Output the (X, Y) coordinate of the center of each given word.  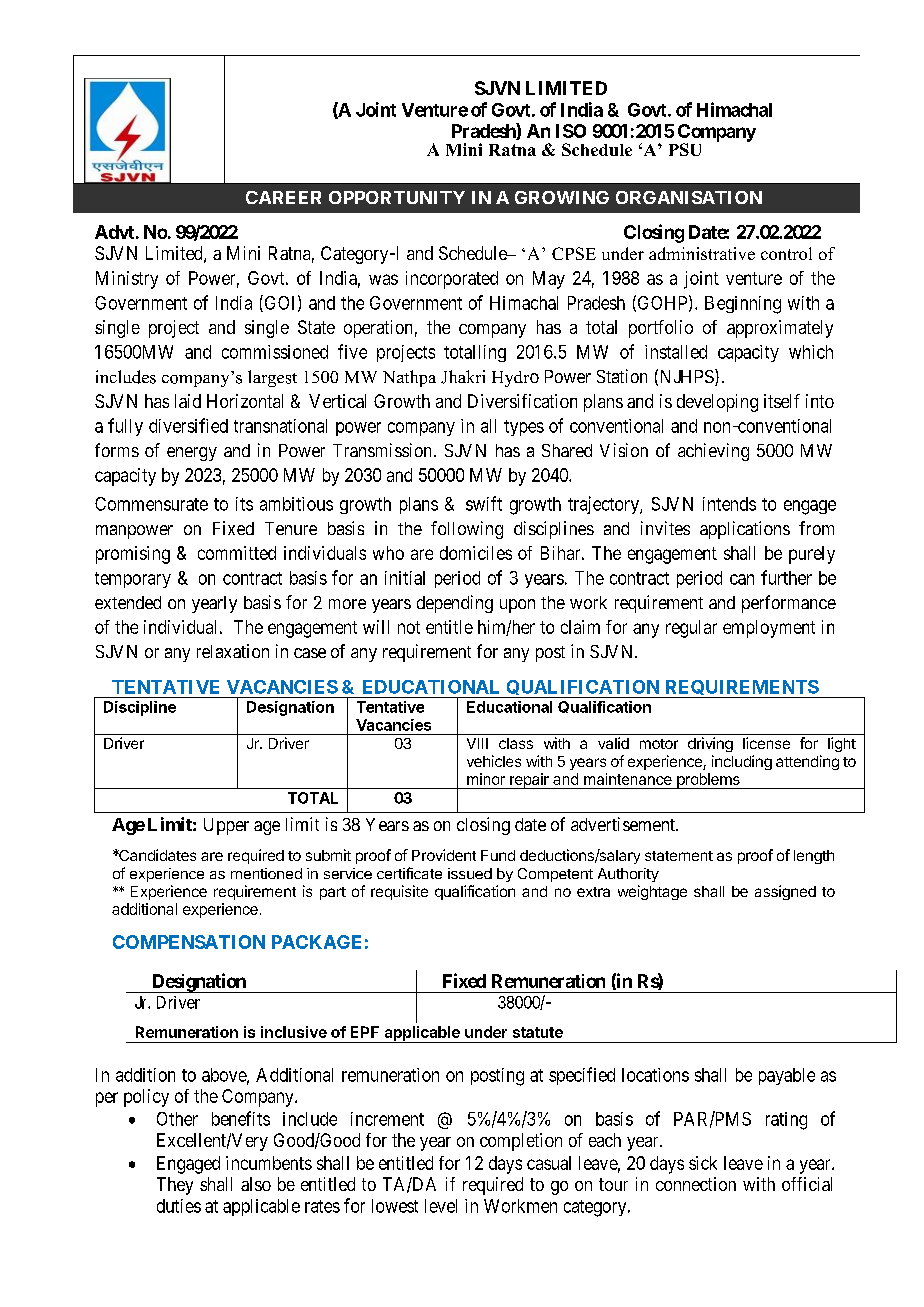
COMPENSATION (189, 942)
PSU (685, 149)
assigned (785, 892)
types (524, 428)
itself (782, 401)
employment (769, 629)
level (441, 1206)
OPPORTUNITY (397, 197)
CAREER (283, 197)
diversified (188, 425)
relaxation (233, 651)
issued (470, 873)
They (175, 1186)
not (409, 627)
